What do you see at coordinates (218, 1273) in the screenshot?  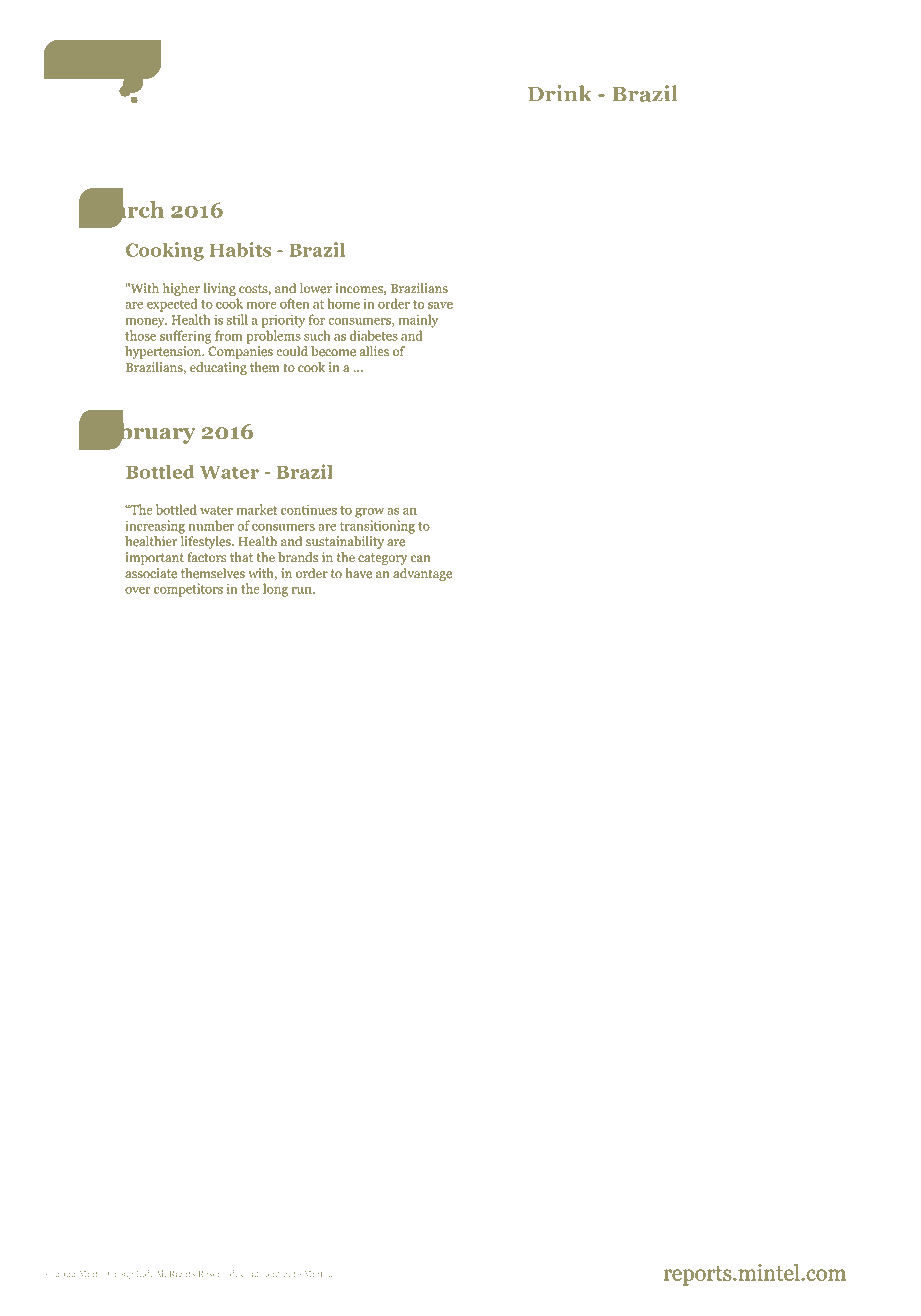 I see `Reserved` at bounding box center [218, 1273].
